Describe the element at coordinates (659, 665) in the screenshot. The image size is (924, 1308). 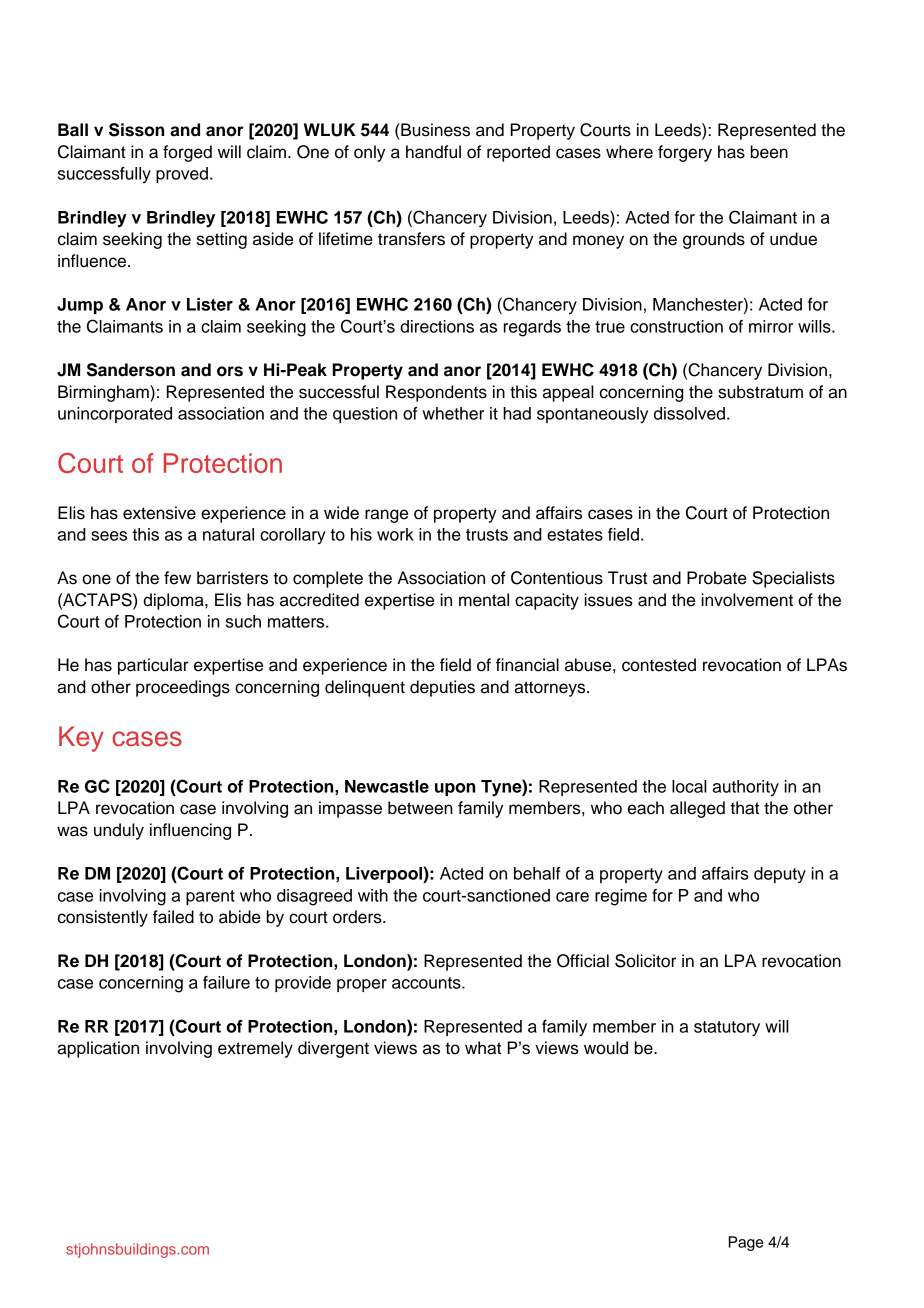
I see `contested` at that location.
